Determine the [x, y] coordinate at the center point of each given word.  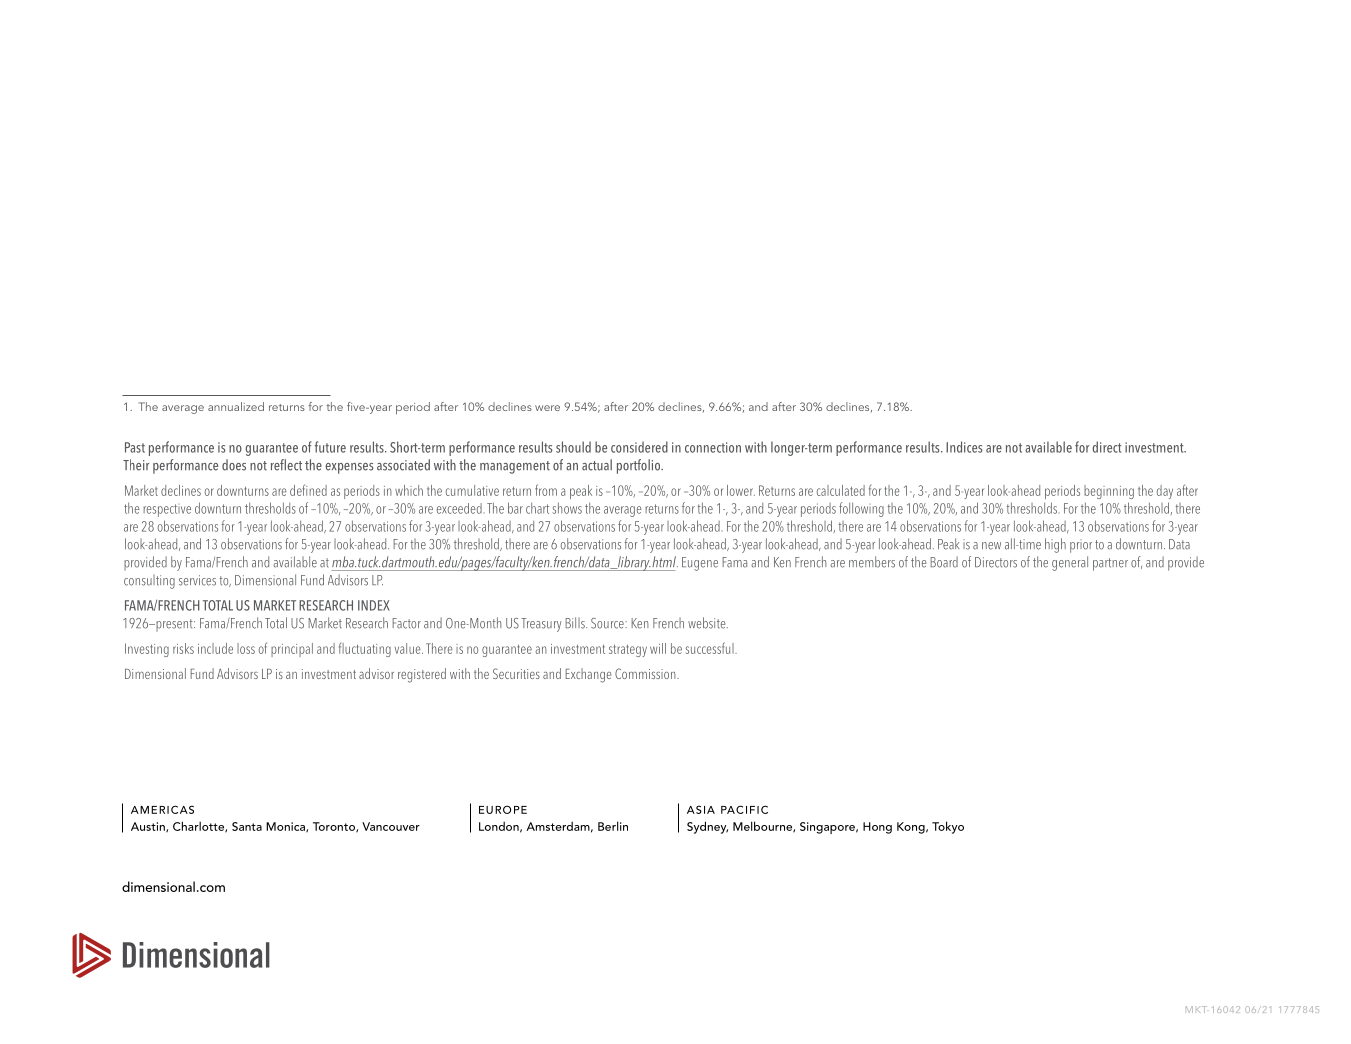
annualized [236, 406]
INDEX [374, 605]
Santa [247, 826]
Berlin [613, 826]
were [547, 408]
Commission [646, 673]
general [1070, 563]
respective [167, 510]
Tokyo [948, 827]
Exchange [588, 675]
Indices [964, 447]
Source [608, 623]
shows [567, 508]
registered [422, 675]
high [1055, 545]
